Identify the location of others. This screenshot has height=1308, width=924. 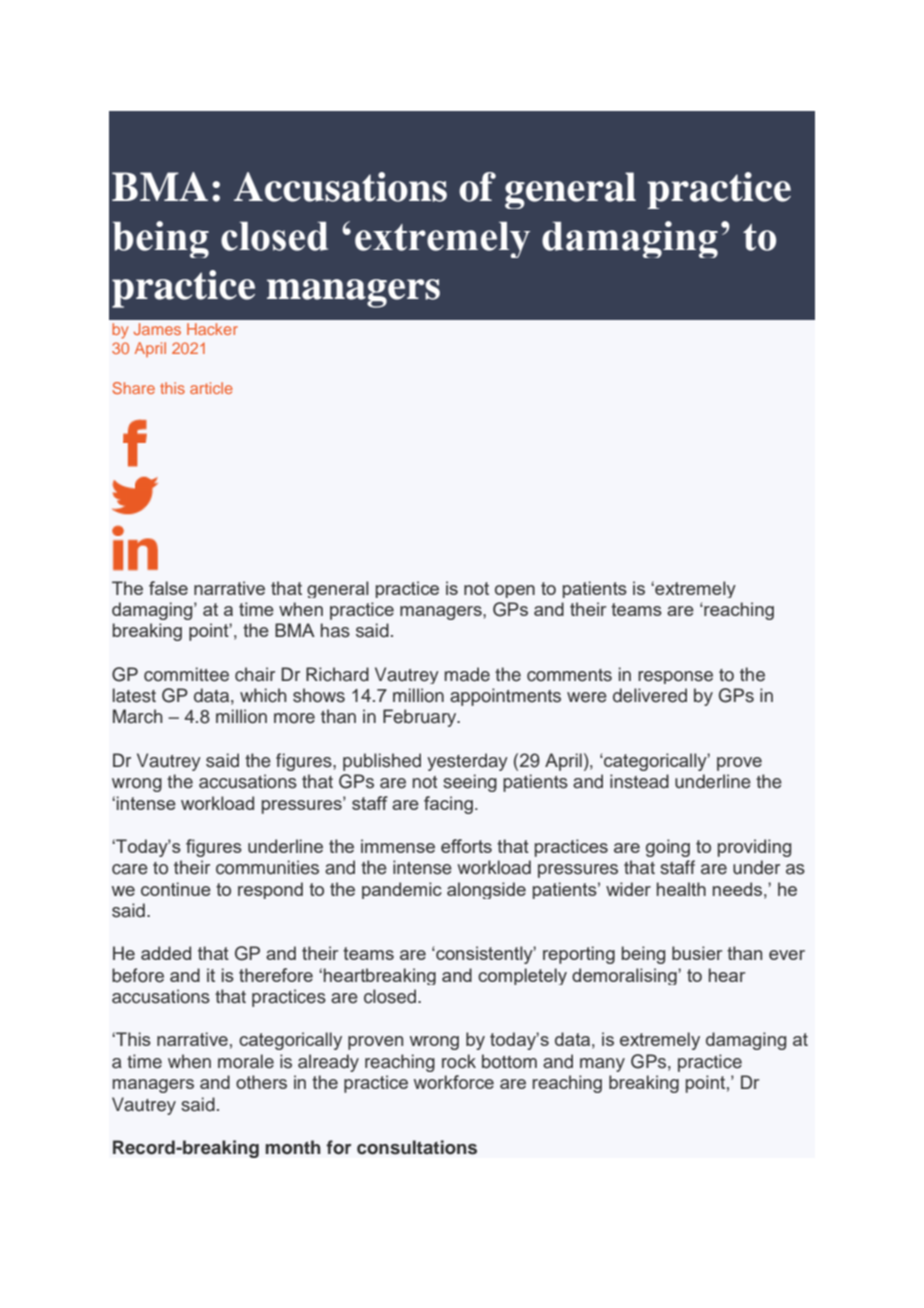
(261, 1082).
